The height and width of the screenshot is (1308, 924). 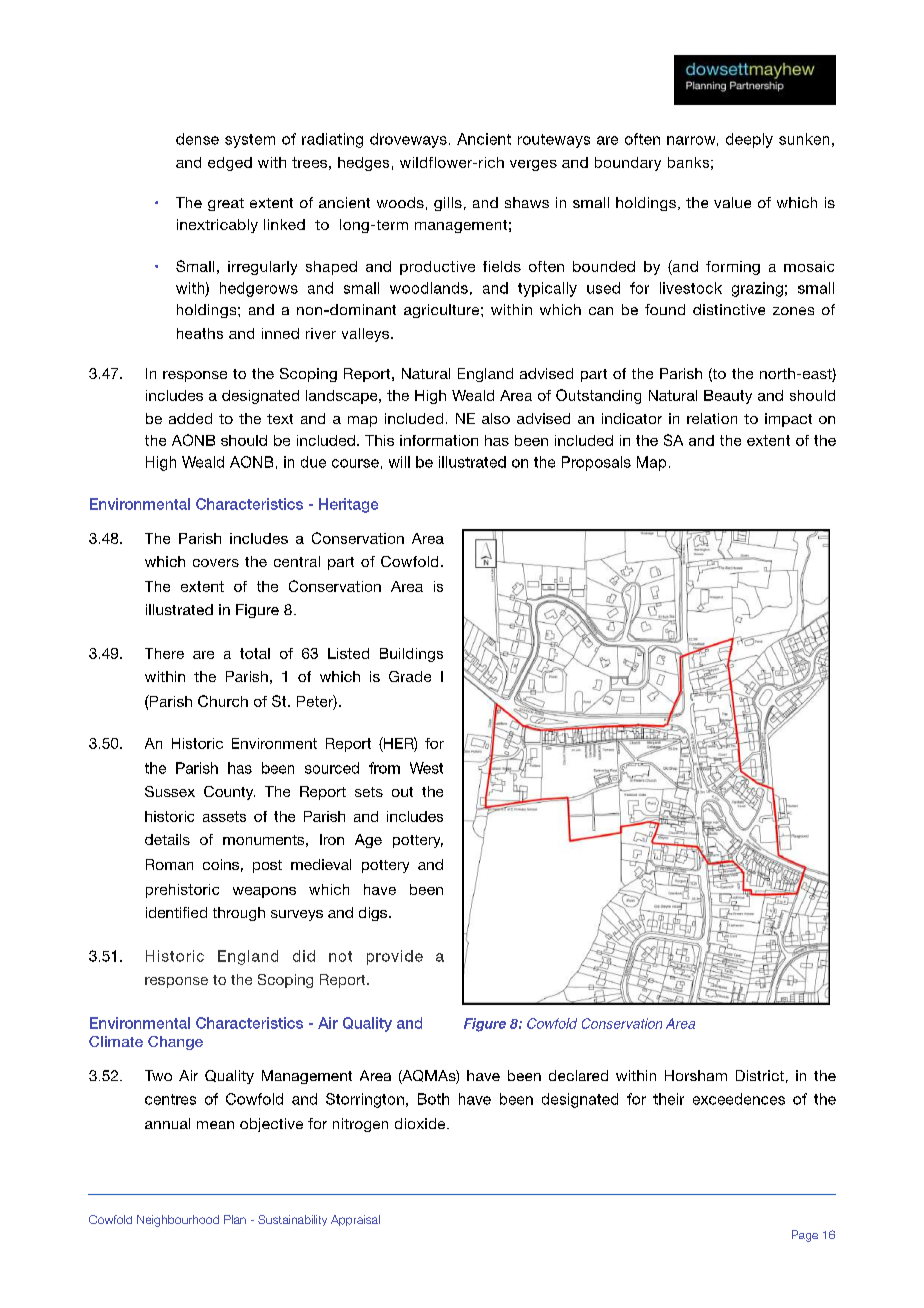 What do you see at coordinates (410, 676) in the screenshot?
I see `Grade` at bounding box center [410, 676].
